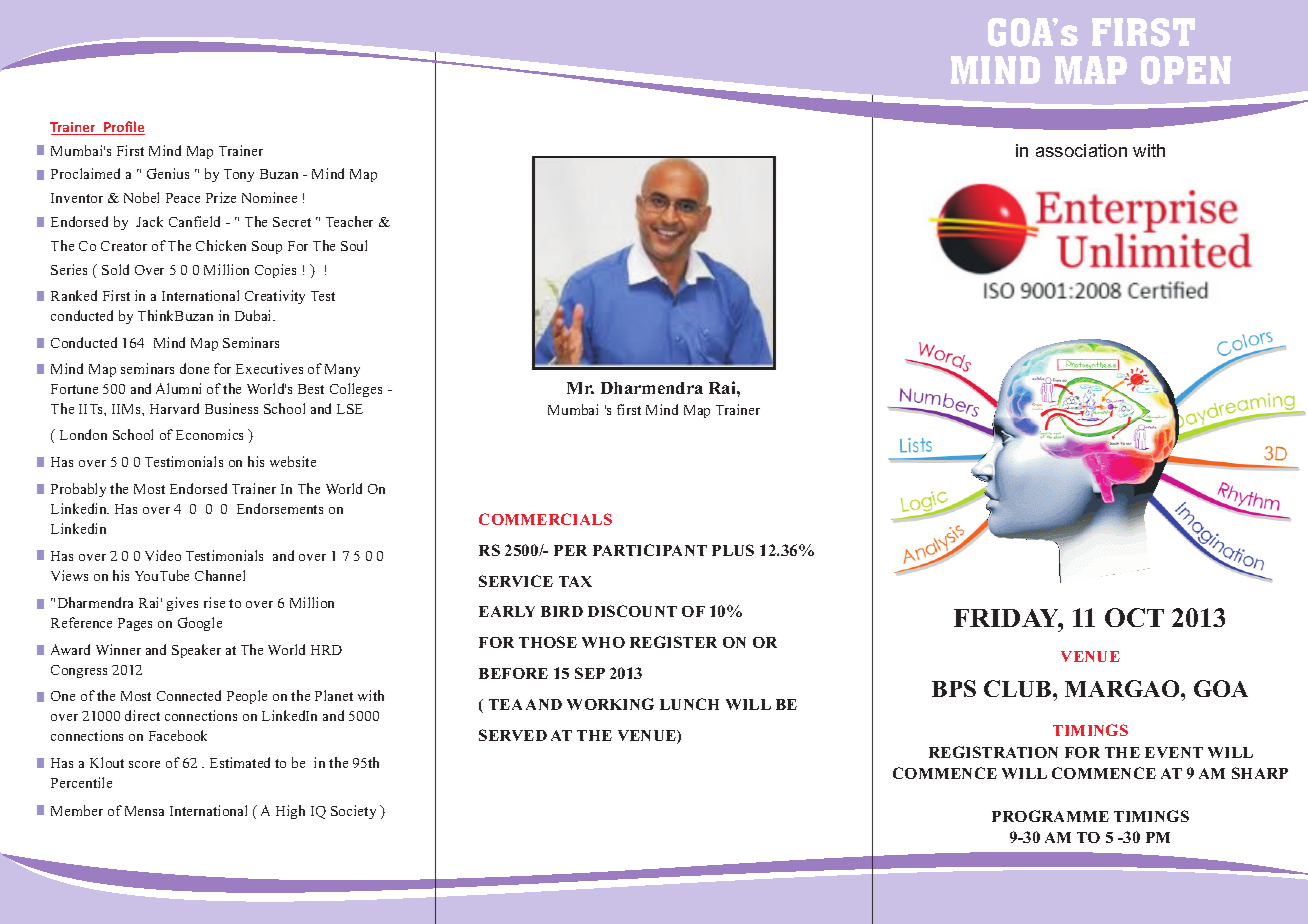  I want to click on association, so click(1081, 150).
